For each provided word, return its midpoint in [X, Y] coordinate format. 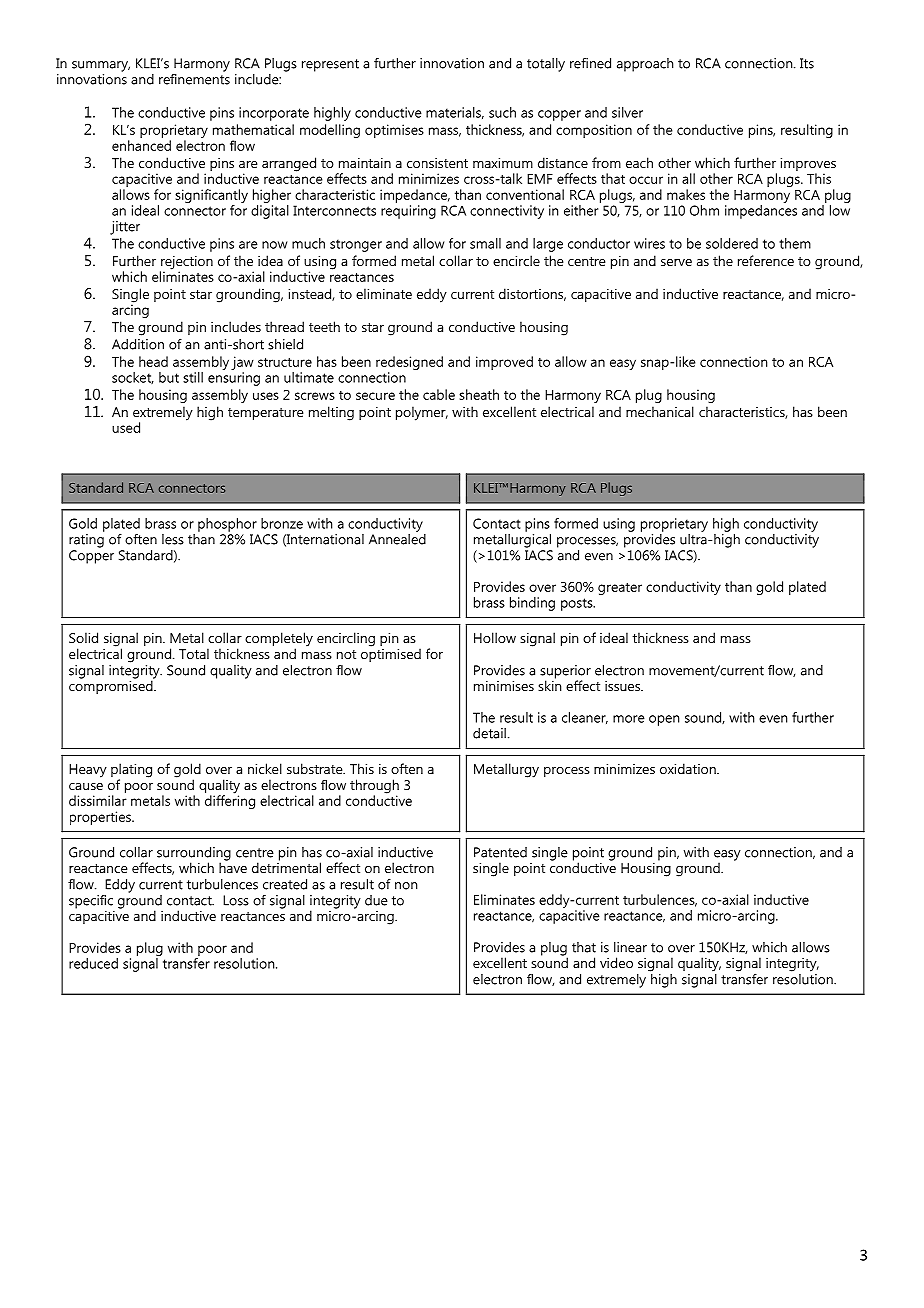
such [502, 112]
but [169, 377]
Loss [236, 900]
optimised [391, 654]
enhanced [141, 145]
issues [623, 686]
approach [645, 65]
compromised [112, 686]
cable [439, 394]
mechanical [660, 411]
